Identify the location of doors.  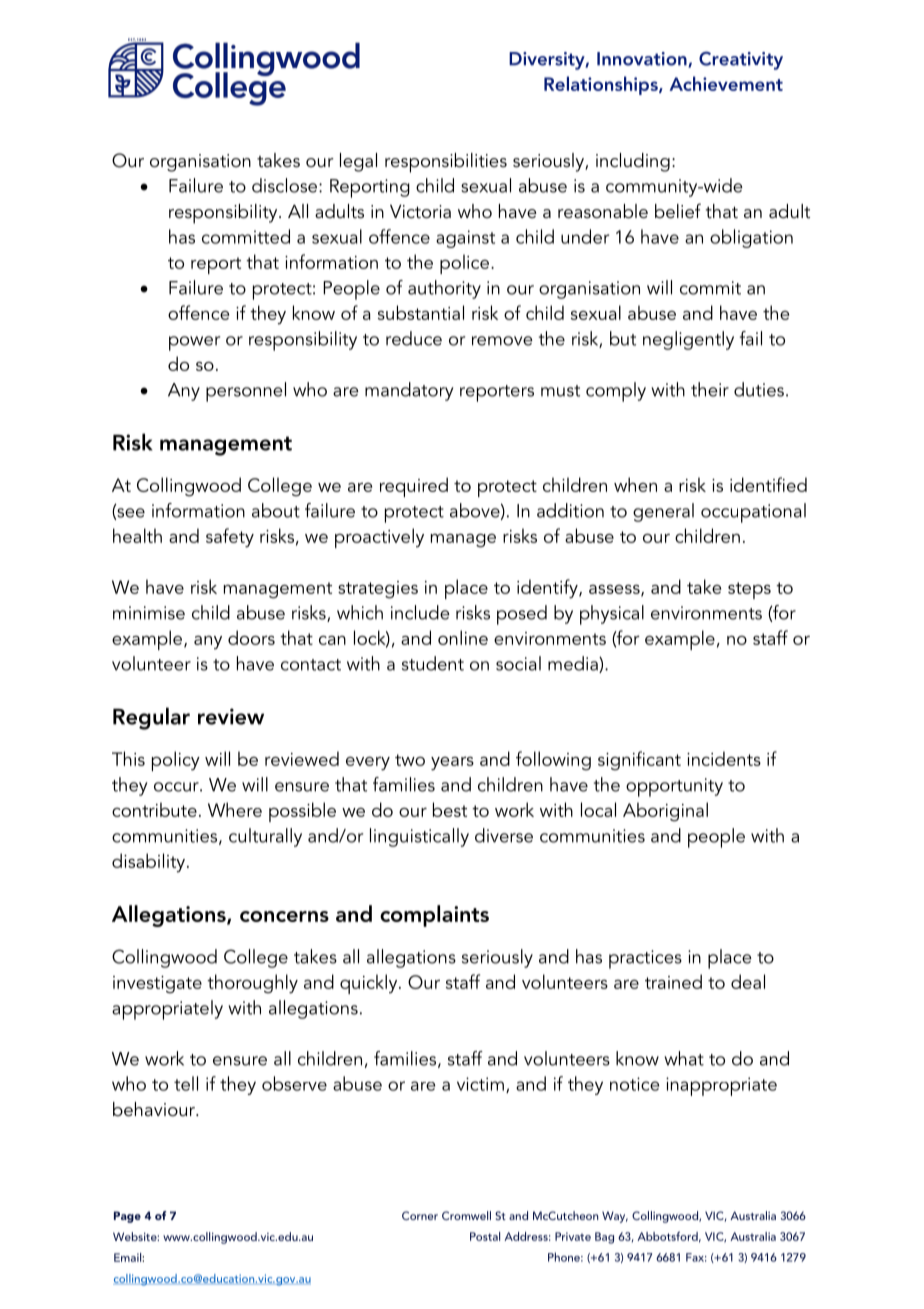
(251, 637).
